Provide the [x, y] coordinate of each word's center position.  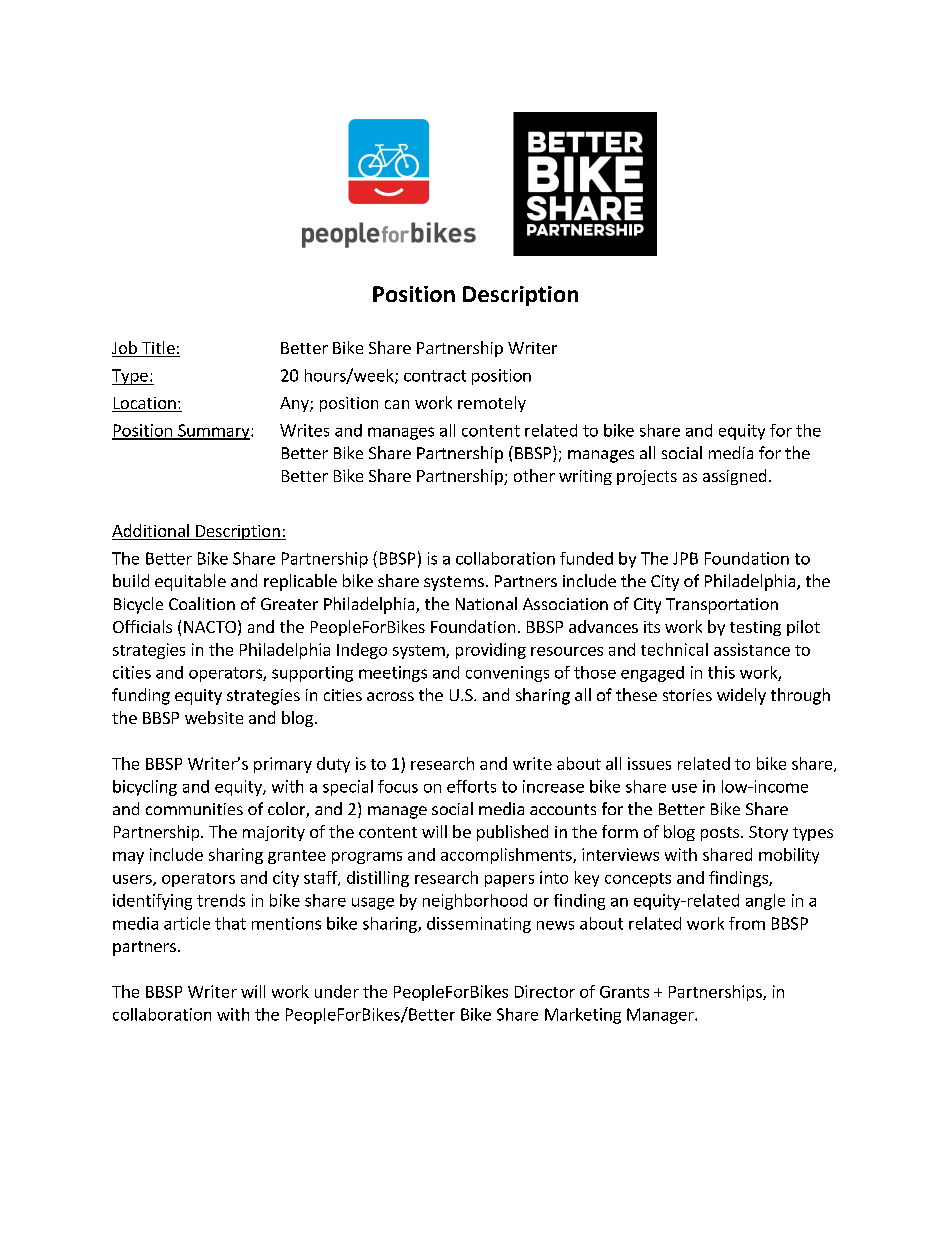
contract [435, 376]
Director [545, 991]
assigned [734, 477]
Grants [624, 992]
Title [158, 349]
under [337, 991]
